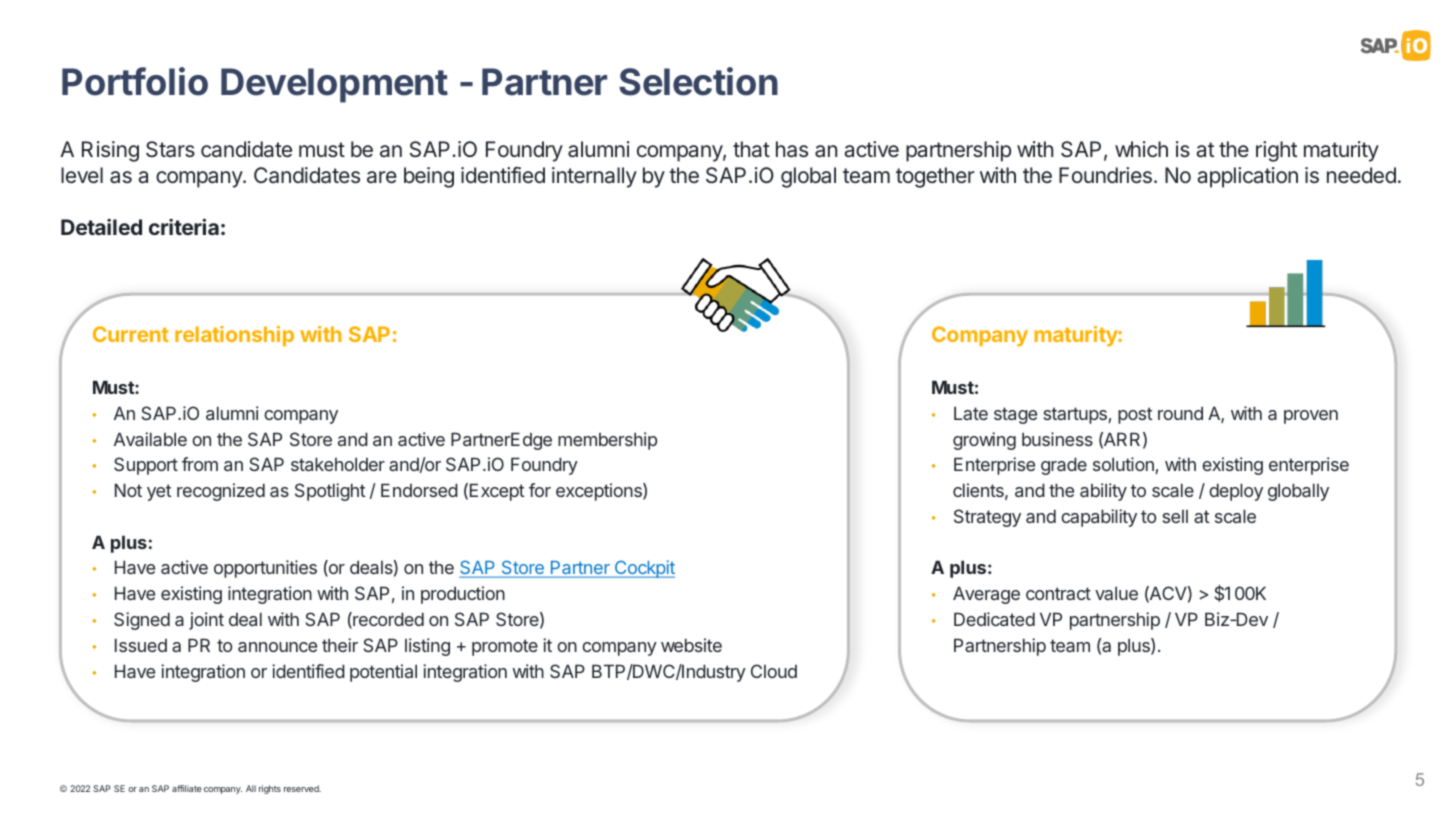 The image size is (1456, 819). Describe the element at coordinates (150, 439) in the page. I see `Available` at that location.
